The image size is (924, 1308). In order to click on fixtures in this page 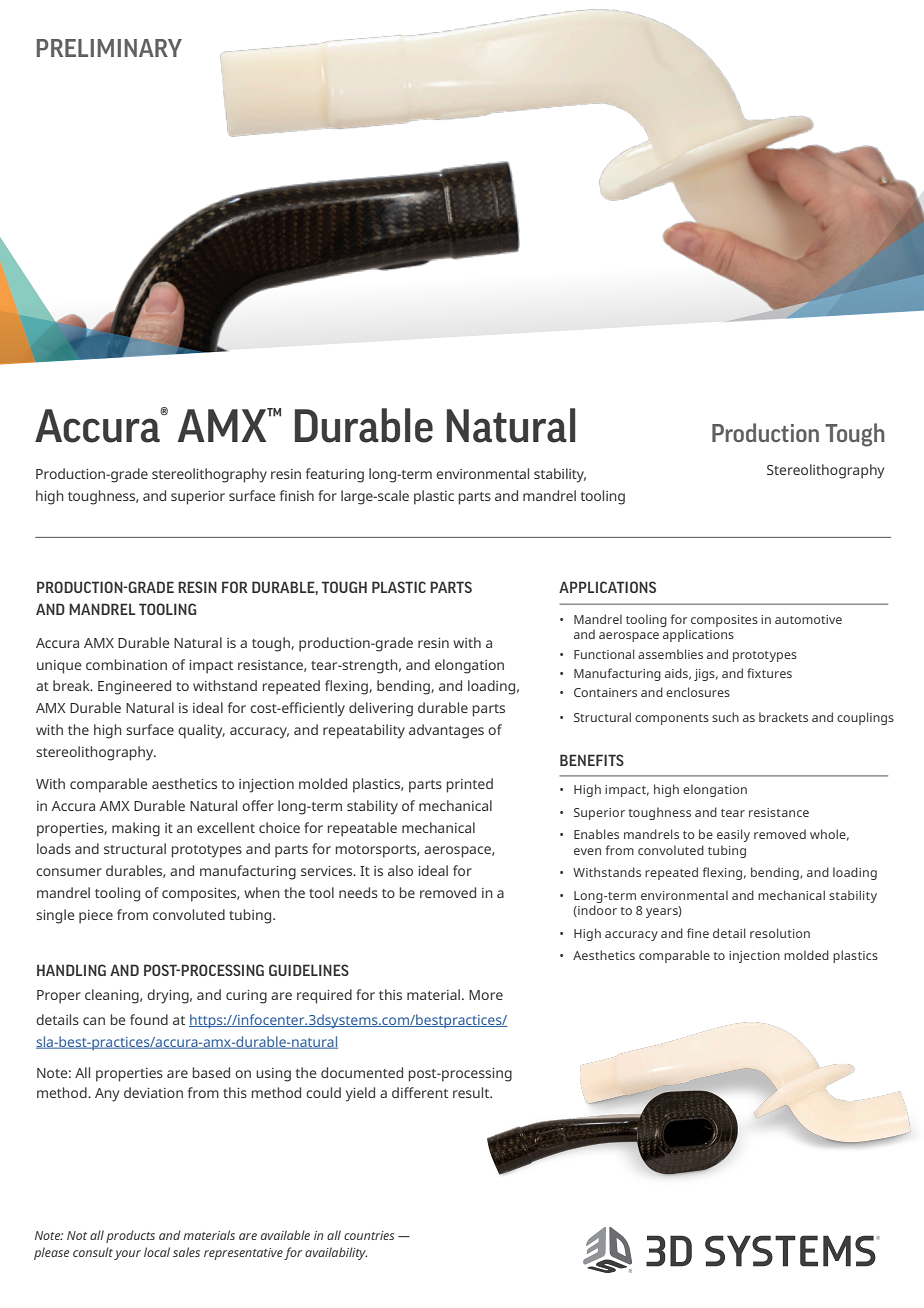, I will do `click(769, 673)`.
